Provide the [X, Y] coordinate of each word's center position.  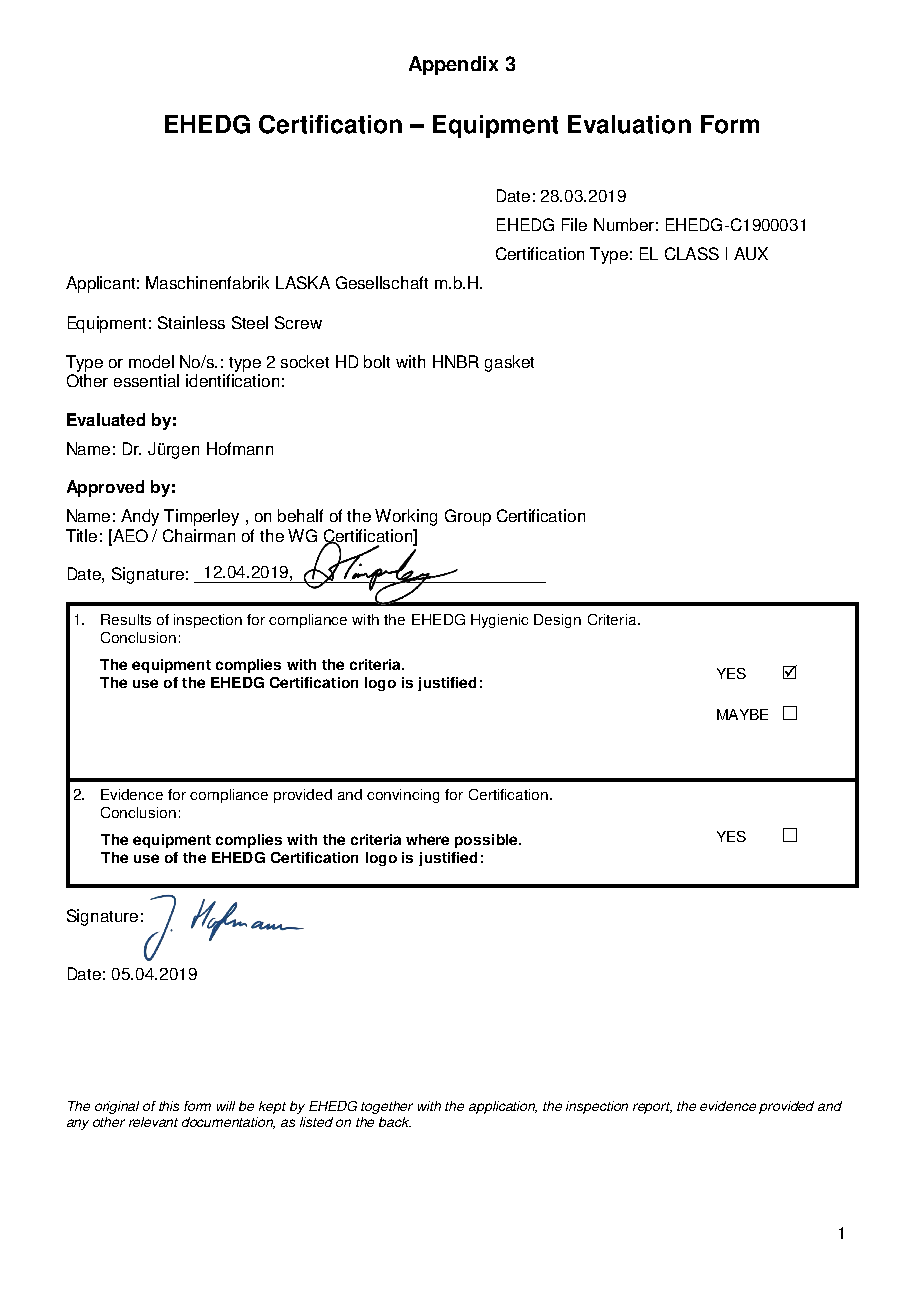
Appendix [453, 65]
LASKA [303, 282]
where [427, 839]
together [387, 1107]
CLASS [692, 253]
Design [557, 621]
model [151, 361]
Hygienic [499, 621]
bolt [377, 361]
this [169, 1106]
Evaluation [629, 124]
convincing [403, 796]
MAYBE [742, 714]
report [652, 1108]
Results [126, 619]
